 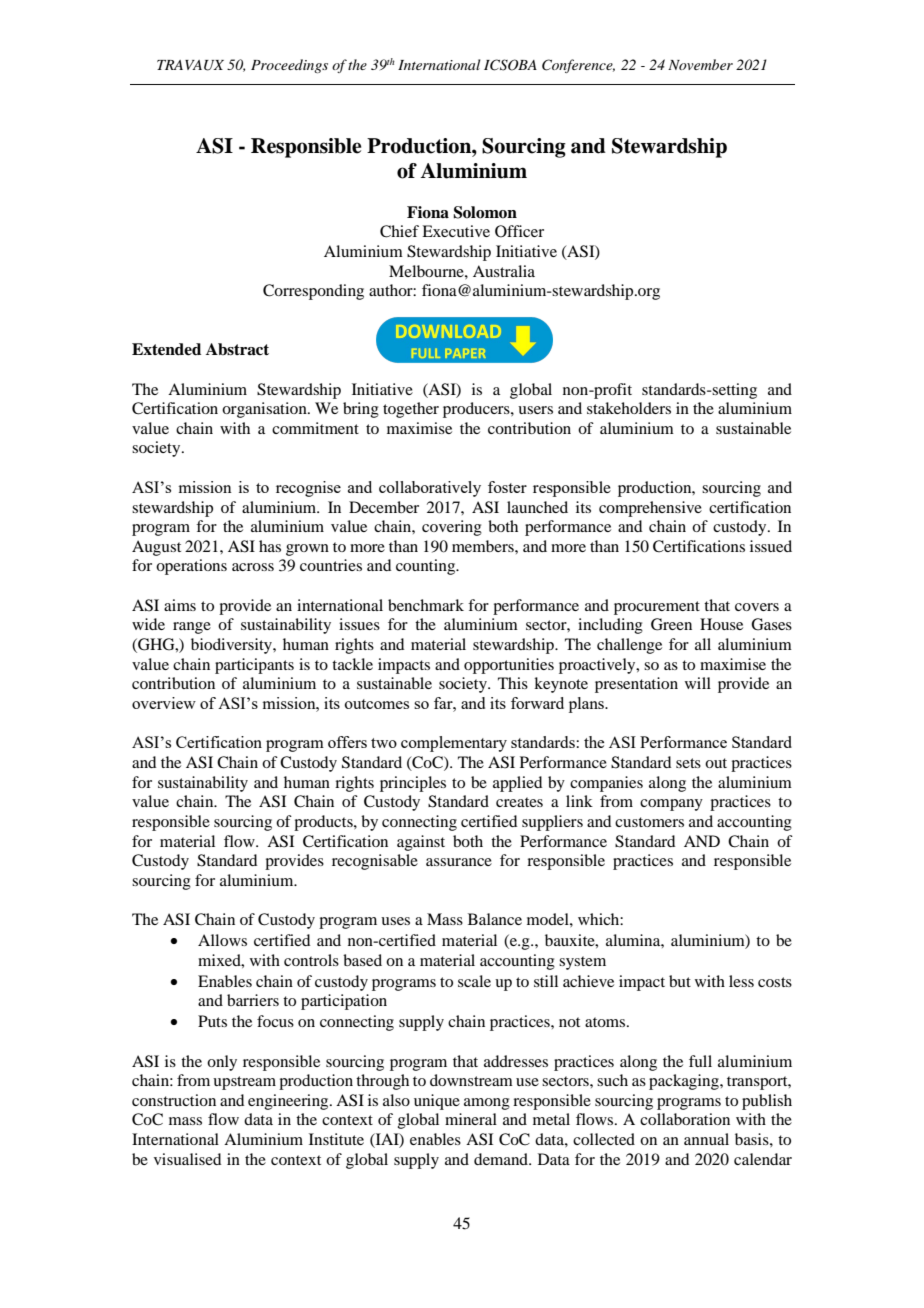 What do you see at coordinates (721, 624) in the document?
I see `House` at bounding box center [721, 624].
